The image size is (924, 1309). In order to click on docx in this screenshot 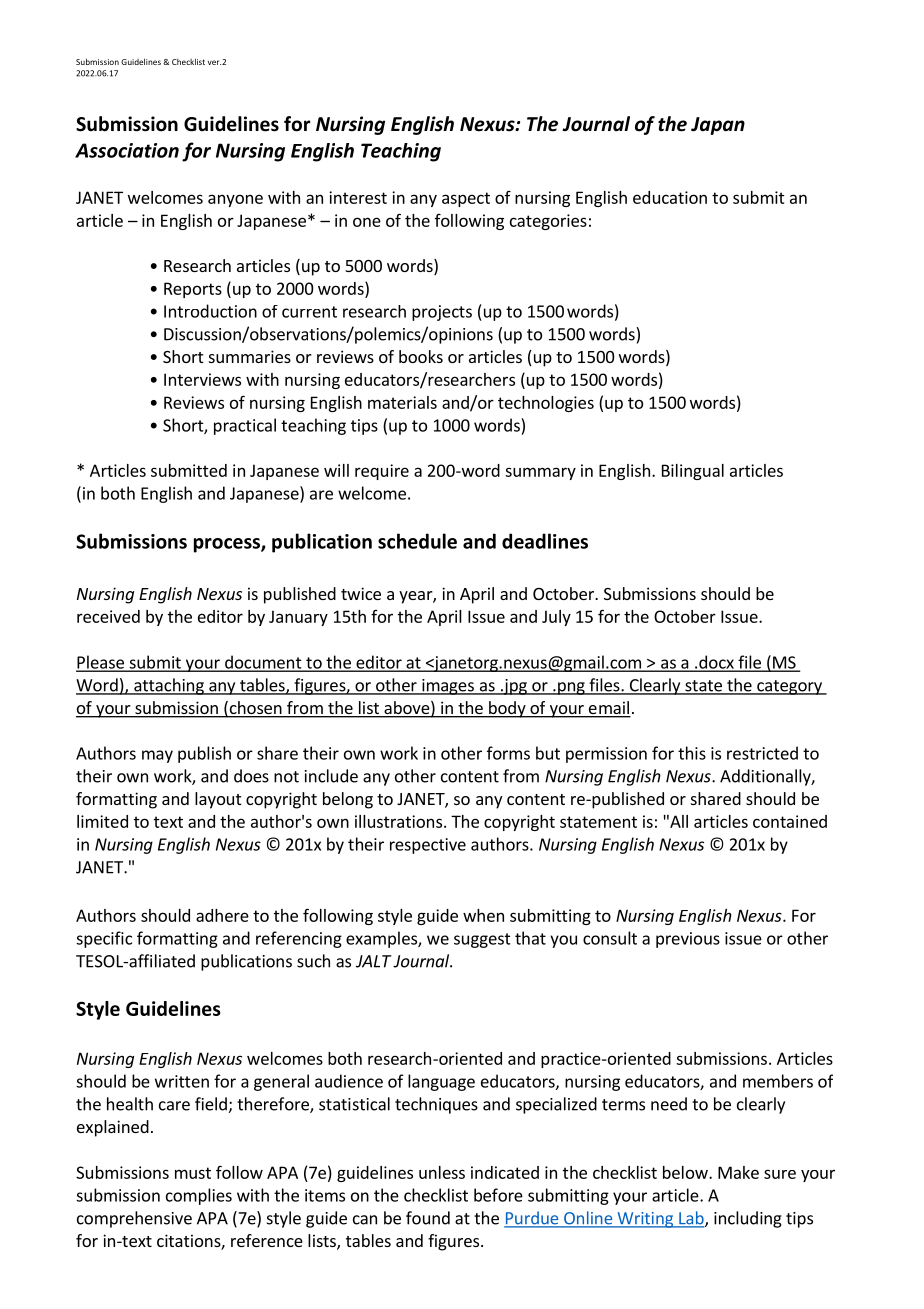, I will do `click(716, 663)`.
